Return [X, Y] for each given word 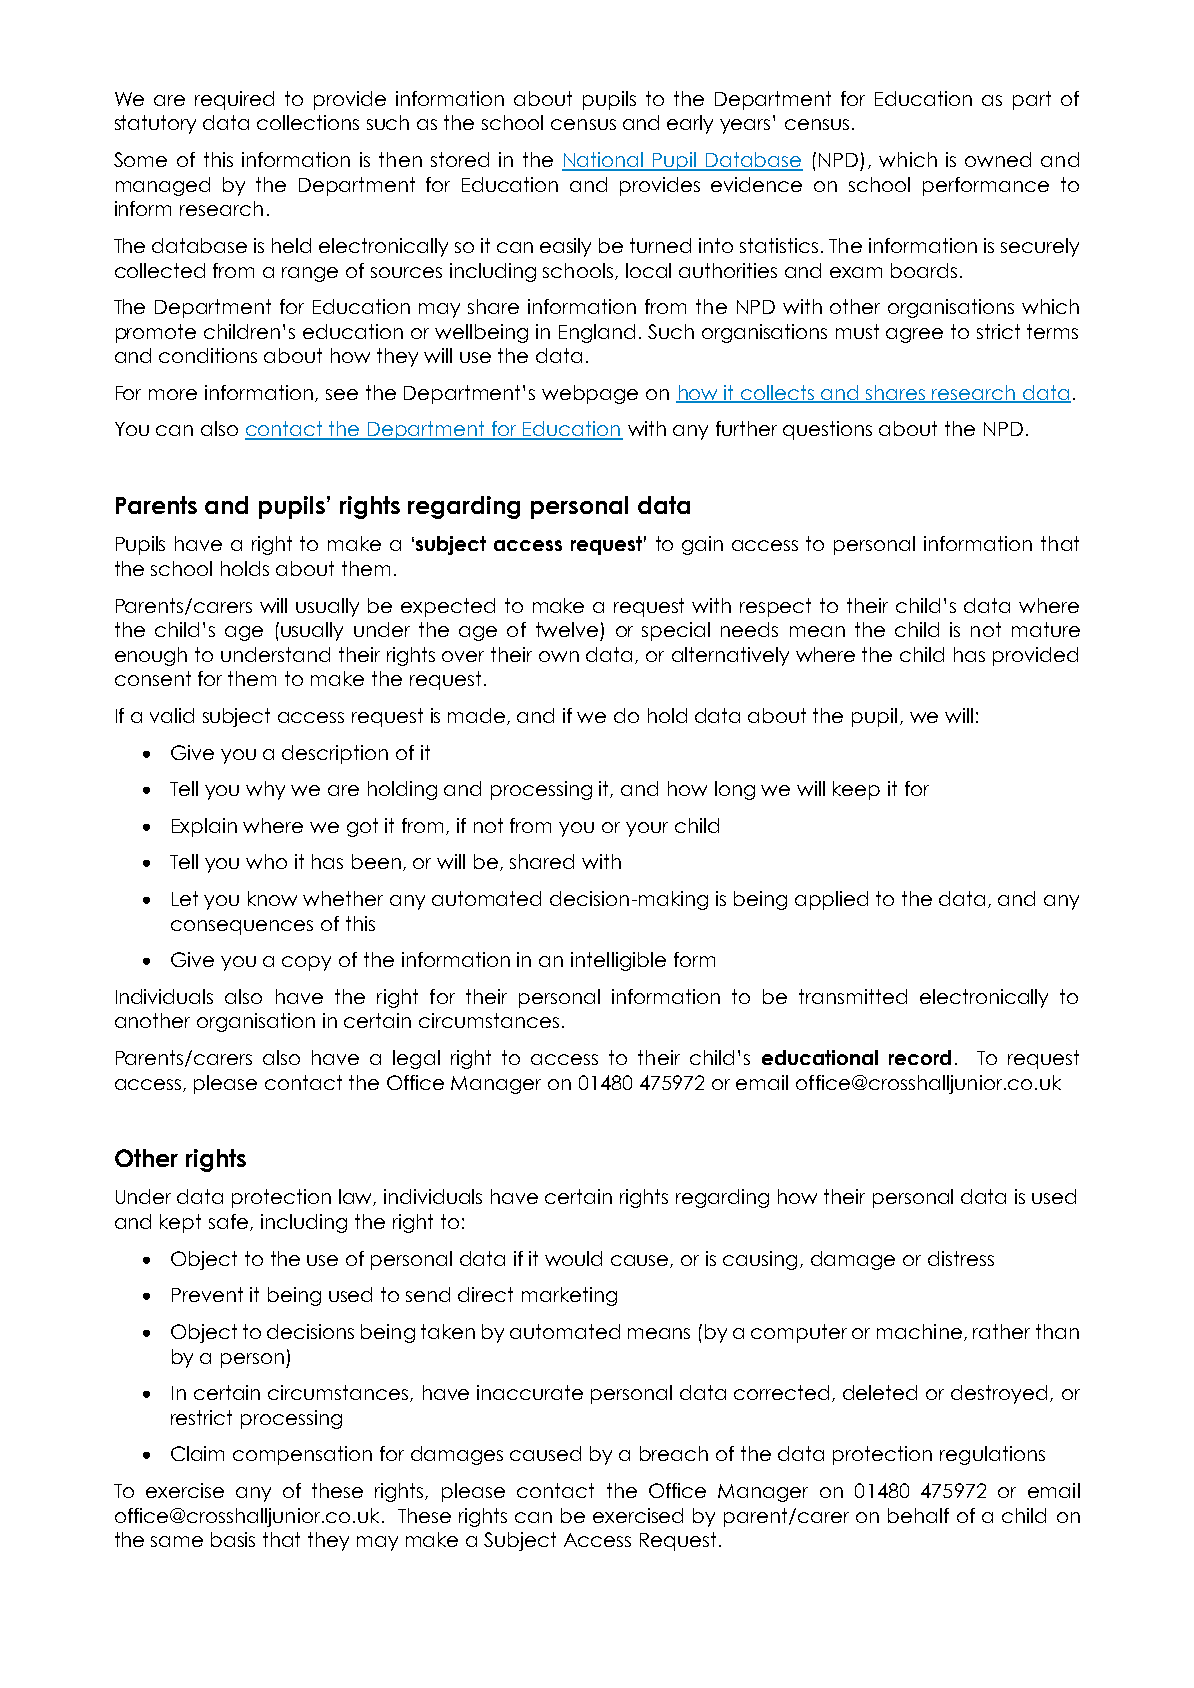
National [604, 161]
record [920, 1057]
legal [416, 1059]
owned [998, 159]
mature [1046, 629]
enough [151, 656]
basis [233, 1539]
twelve [567, 629]
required [234, 100]
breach [674, 1453]
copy [306, 963]
